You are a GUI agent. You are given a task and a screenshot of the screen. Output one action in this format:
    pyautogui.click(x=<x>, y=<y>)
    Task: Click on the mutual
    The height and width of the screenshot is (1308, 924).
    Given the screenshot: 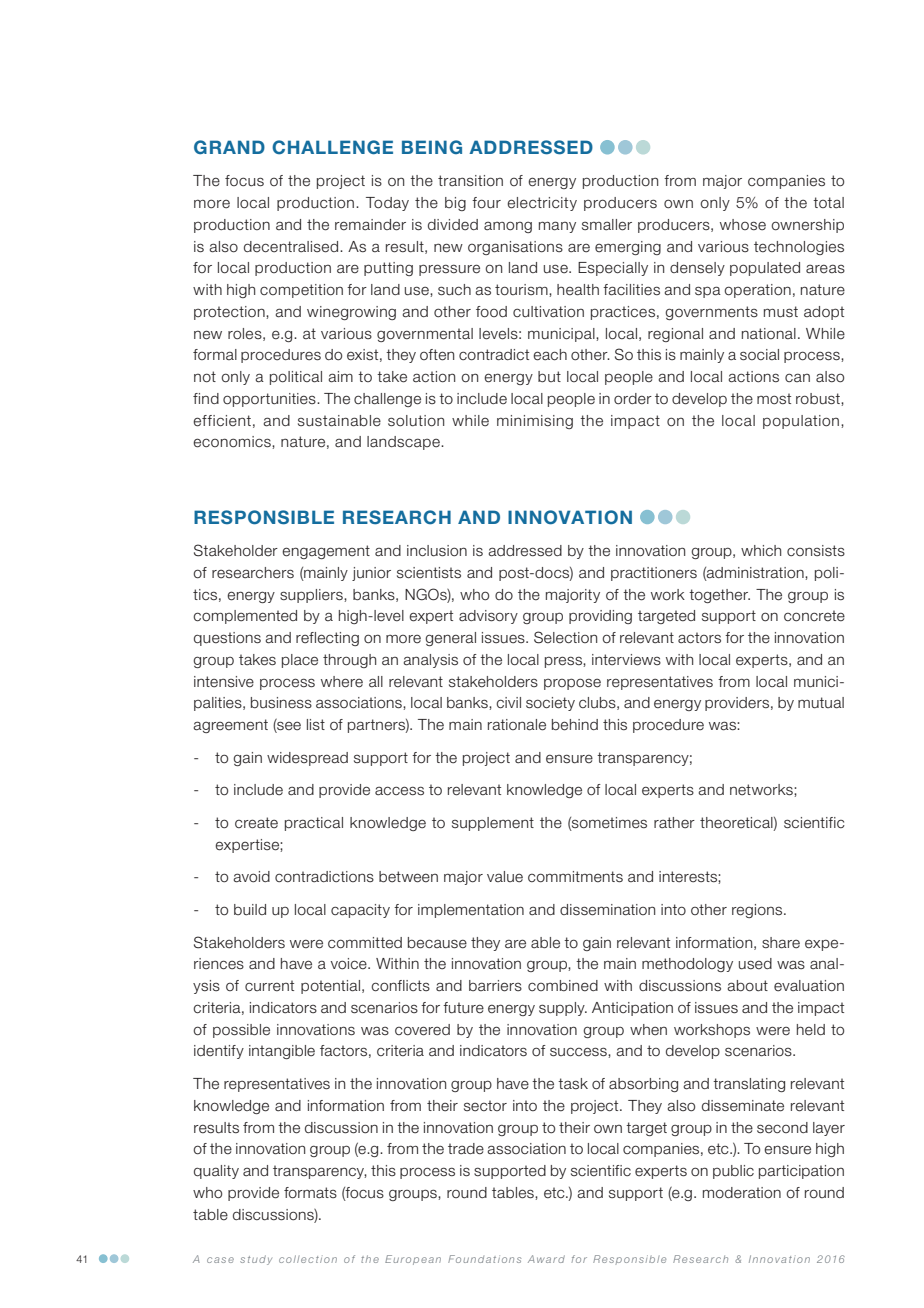 What is the action you would take?
    pyautogui.click(x=821, y=703)
